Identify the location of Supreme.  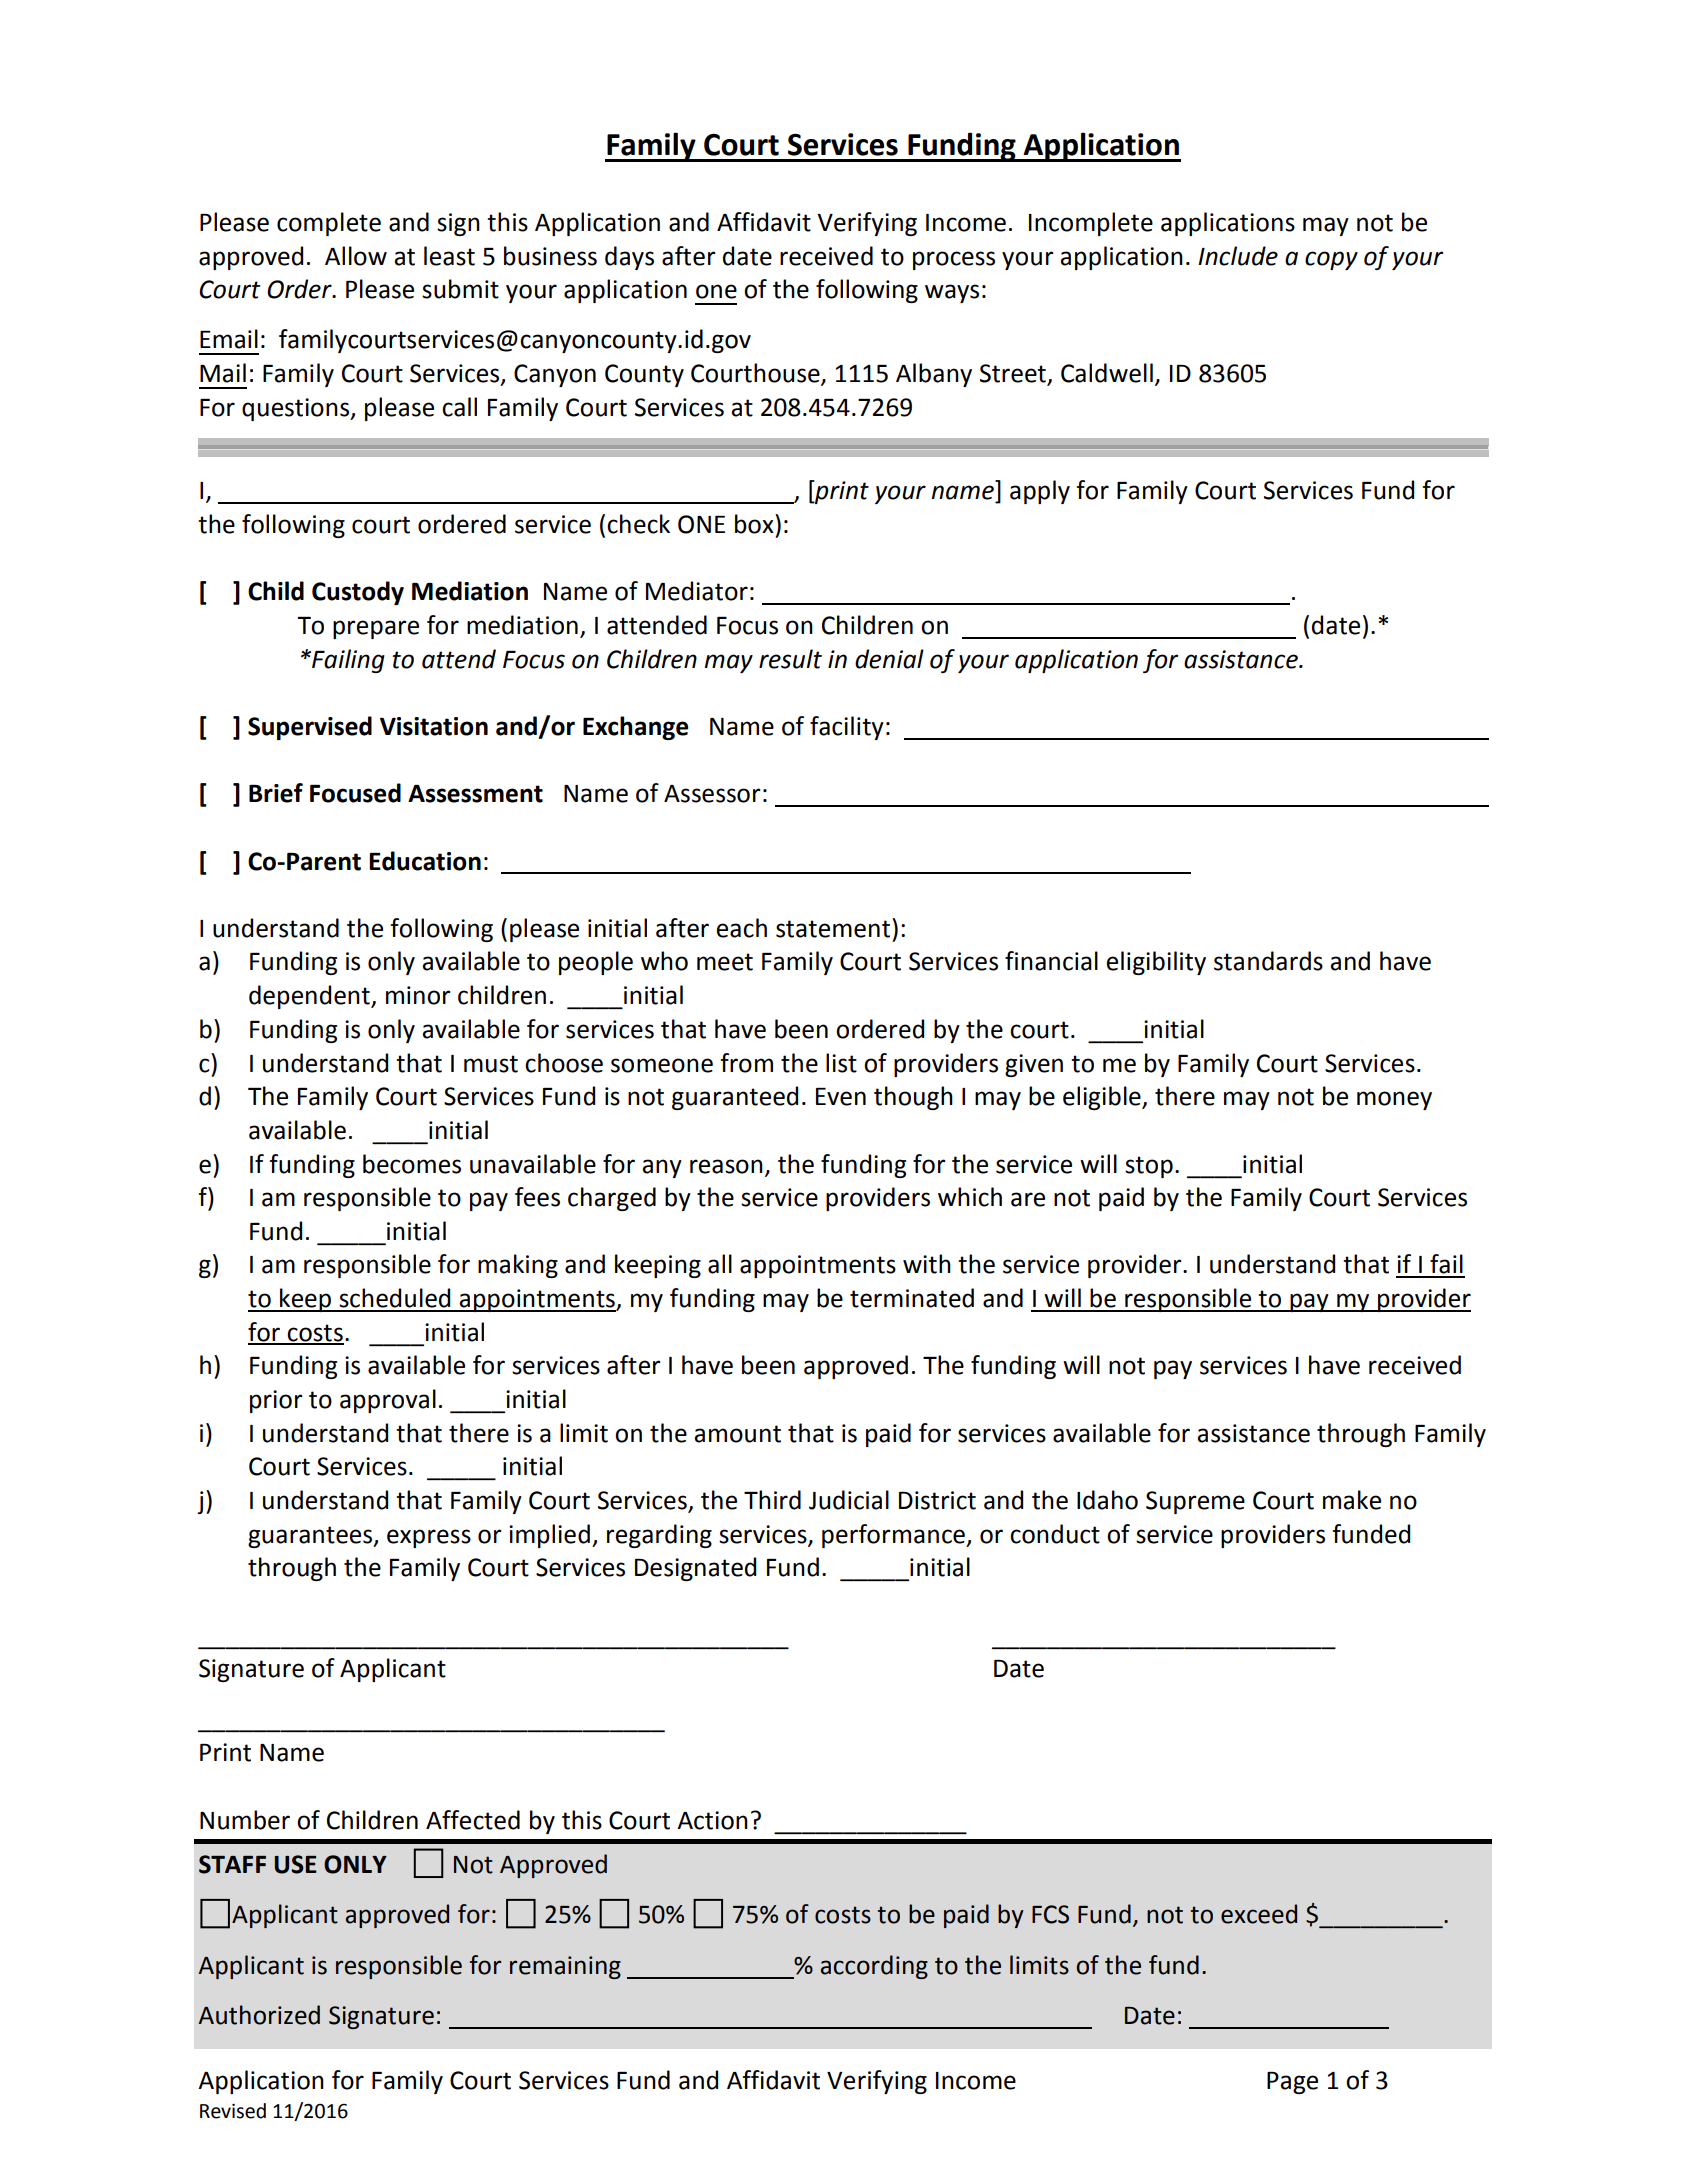
(1195, 1502).
